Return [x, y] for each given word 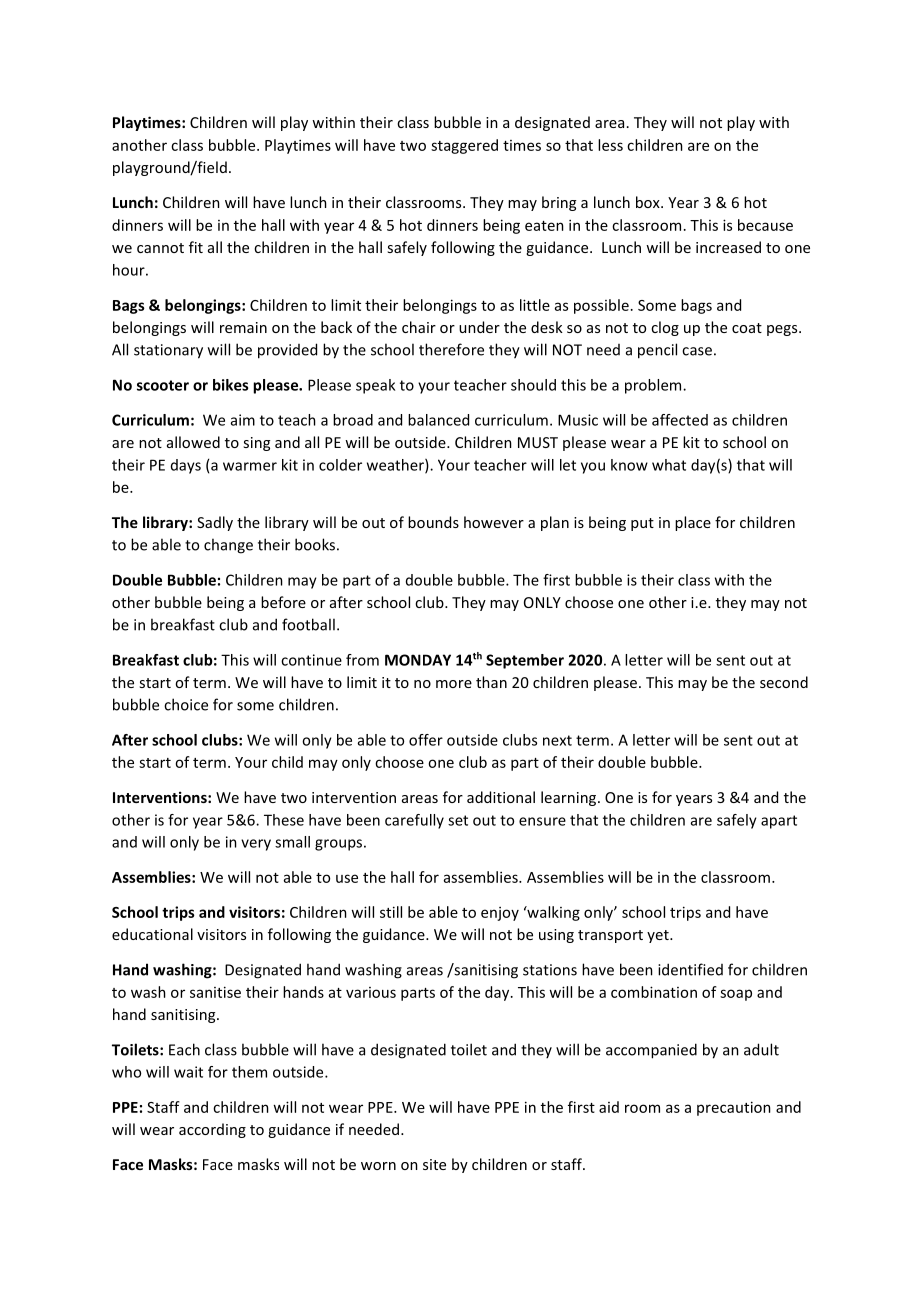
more [454, 684]
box [649, 202]
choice [186, 704]
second [784, 682]
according [212, 1130]
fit [196, 247]
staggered [464, 146]
